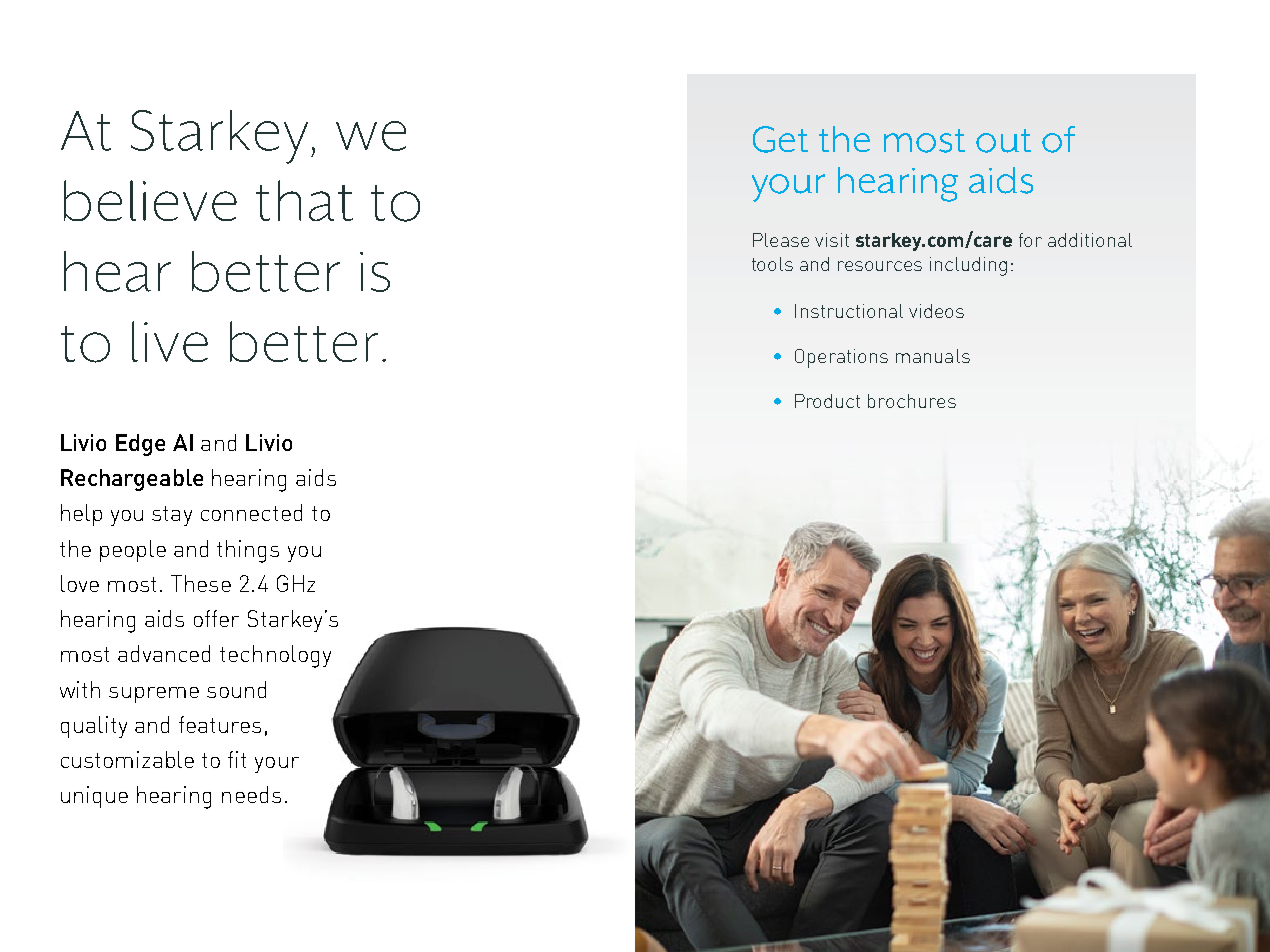 The image size is (1270, 952). Describe the element at coordinates (237, 759) in the screenshot. I see `fit` at that location.
